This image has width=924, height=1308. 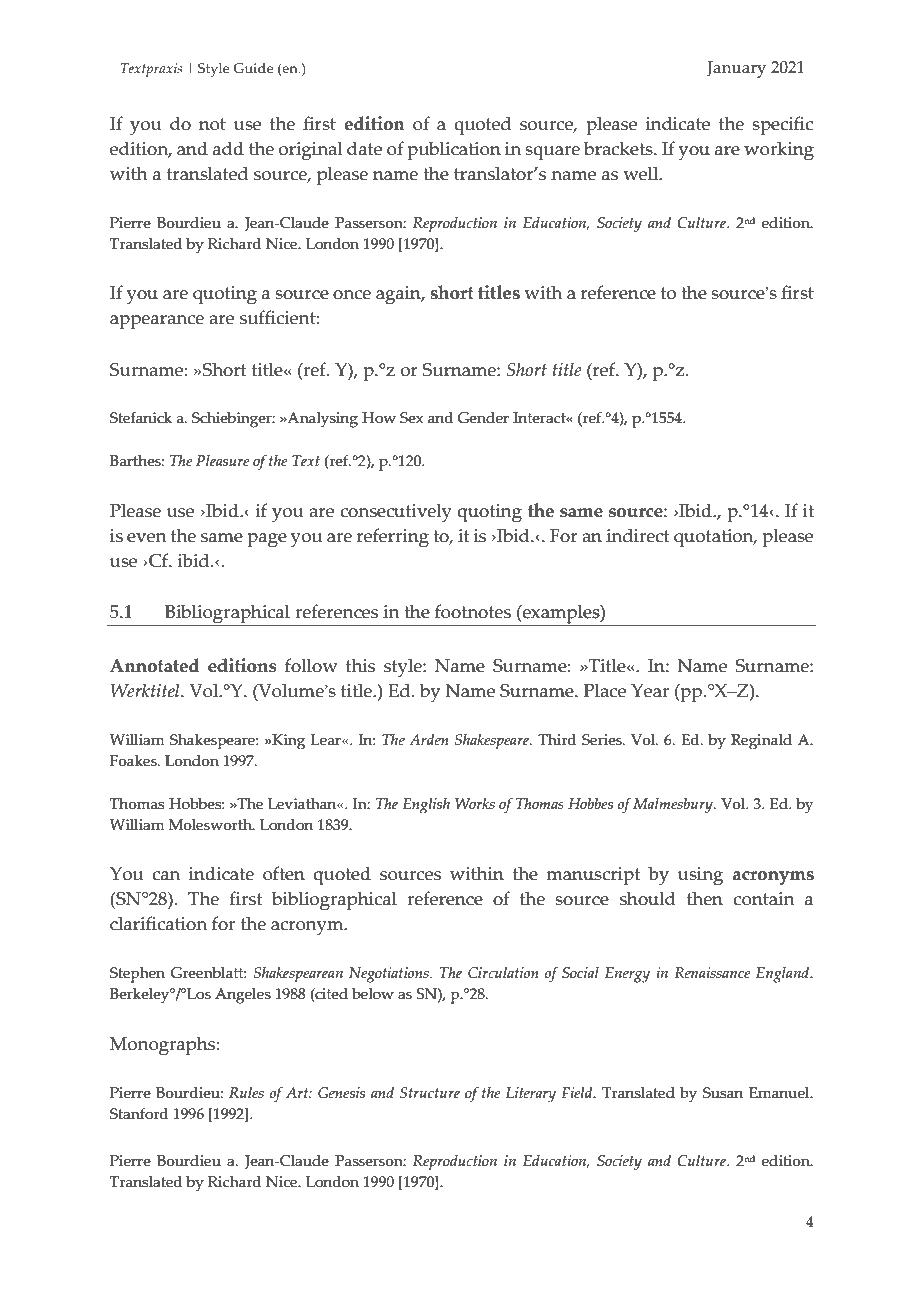 What do you see at coordinates (723, 1093) in the image?
I see `Susan` at bounding box center [723, 1093].
